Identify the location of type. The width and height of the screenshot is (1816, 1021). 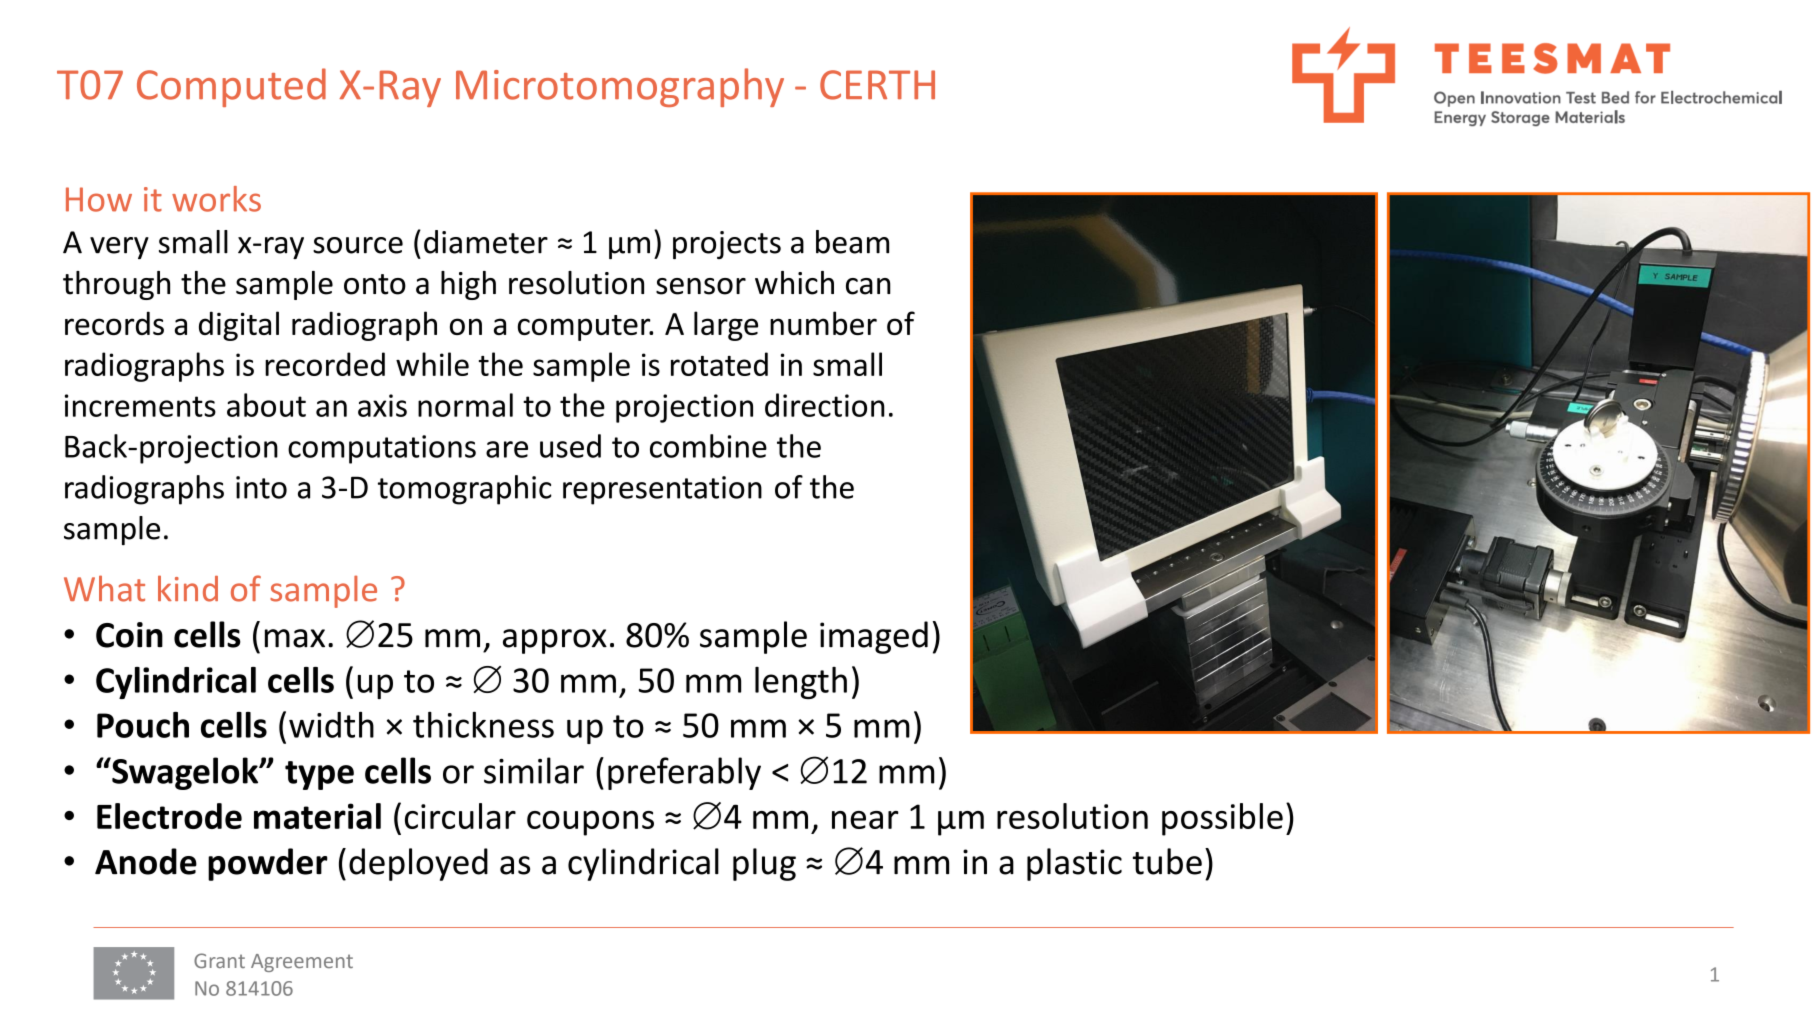
(319, 775).
